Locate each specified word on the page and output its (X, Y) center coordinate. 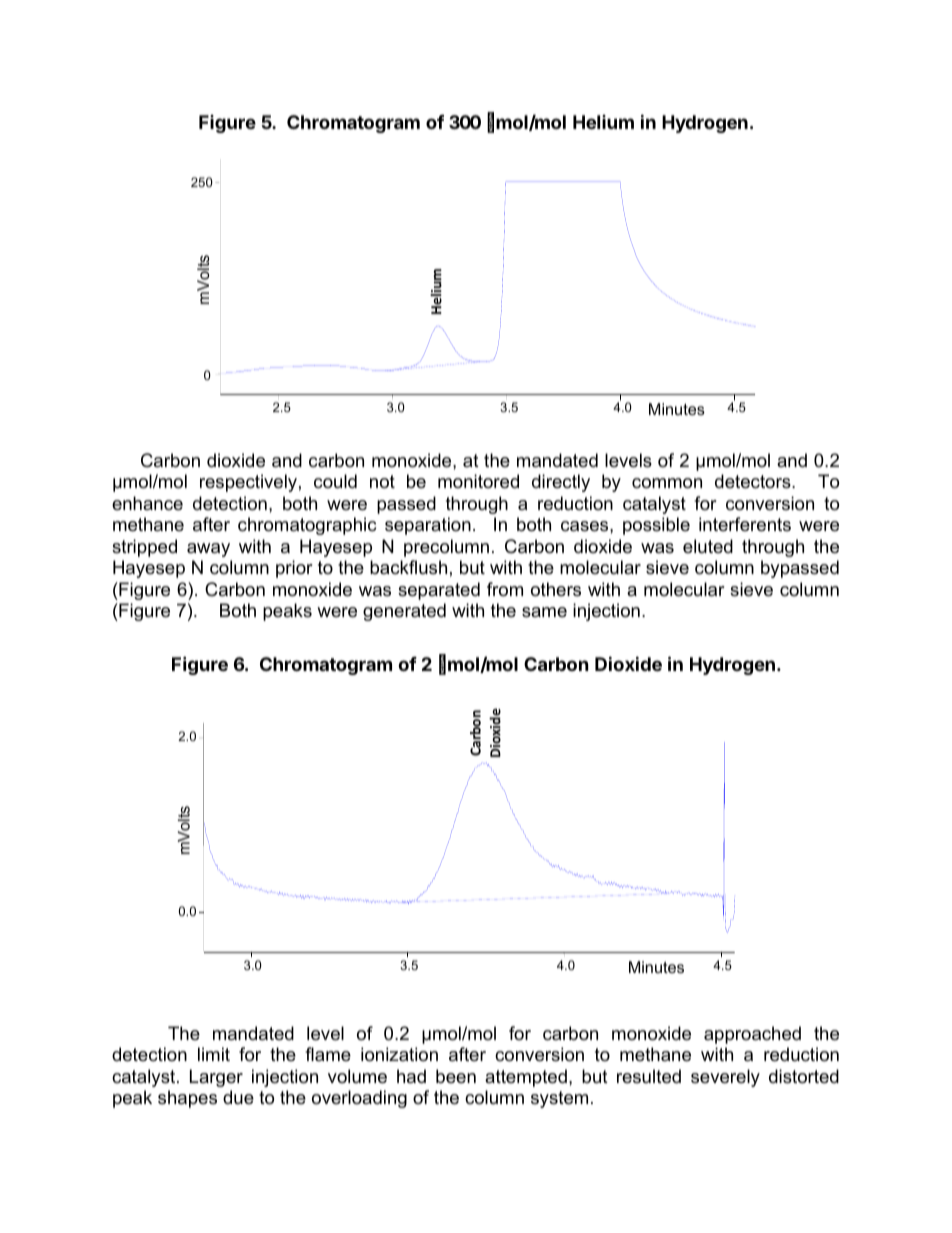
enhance (147, 503)
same (544, 612)
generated (404, 612)
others (556, 589)
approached (752, 1035)
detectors (754, 481)
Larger (216, 1078)
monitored (478, 481)
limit (214, 1054)
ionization (399, 1054)
